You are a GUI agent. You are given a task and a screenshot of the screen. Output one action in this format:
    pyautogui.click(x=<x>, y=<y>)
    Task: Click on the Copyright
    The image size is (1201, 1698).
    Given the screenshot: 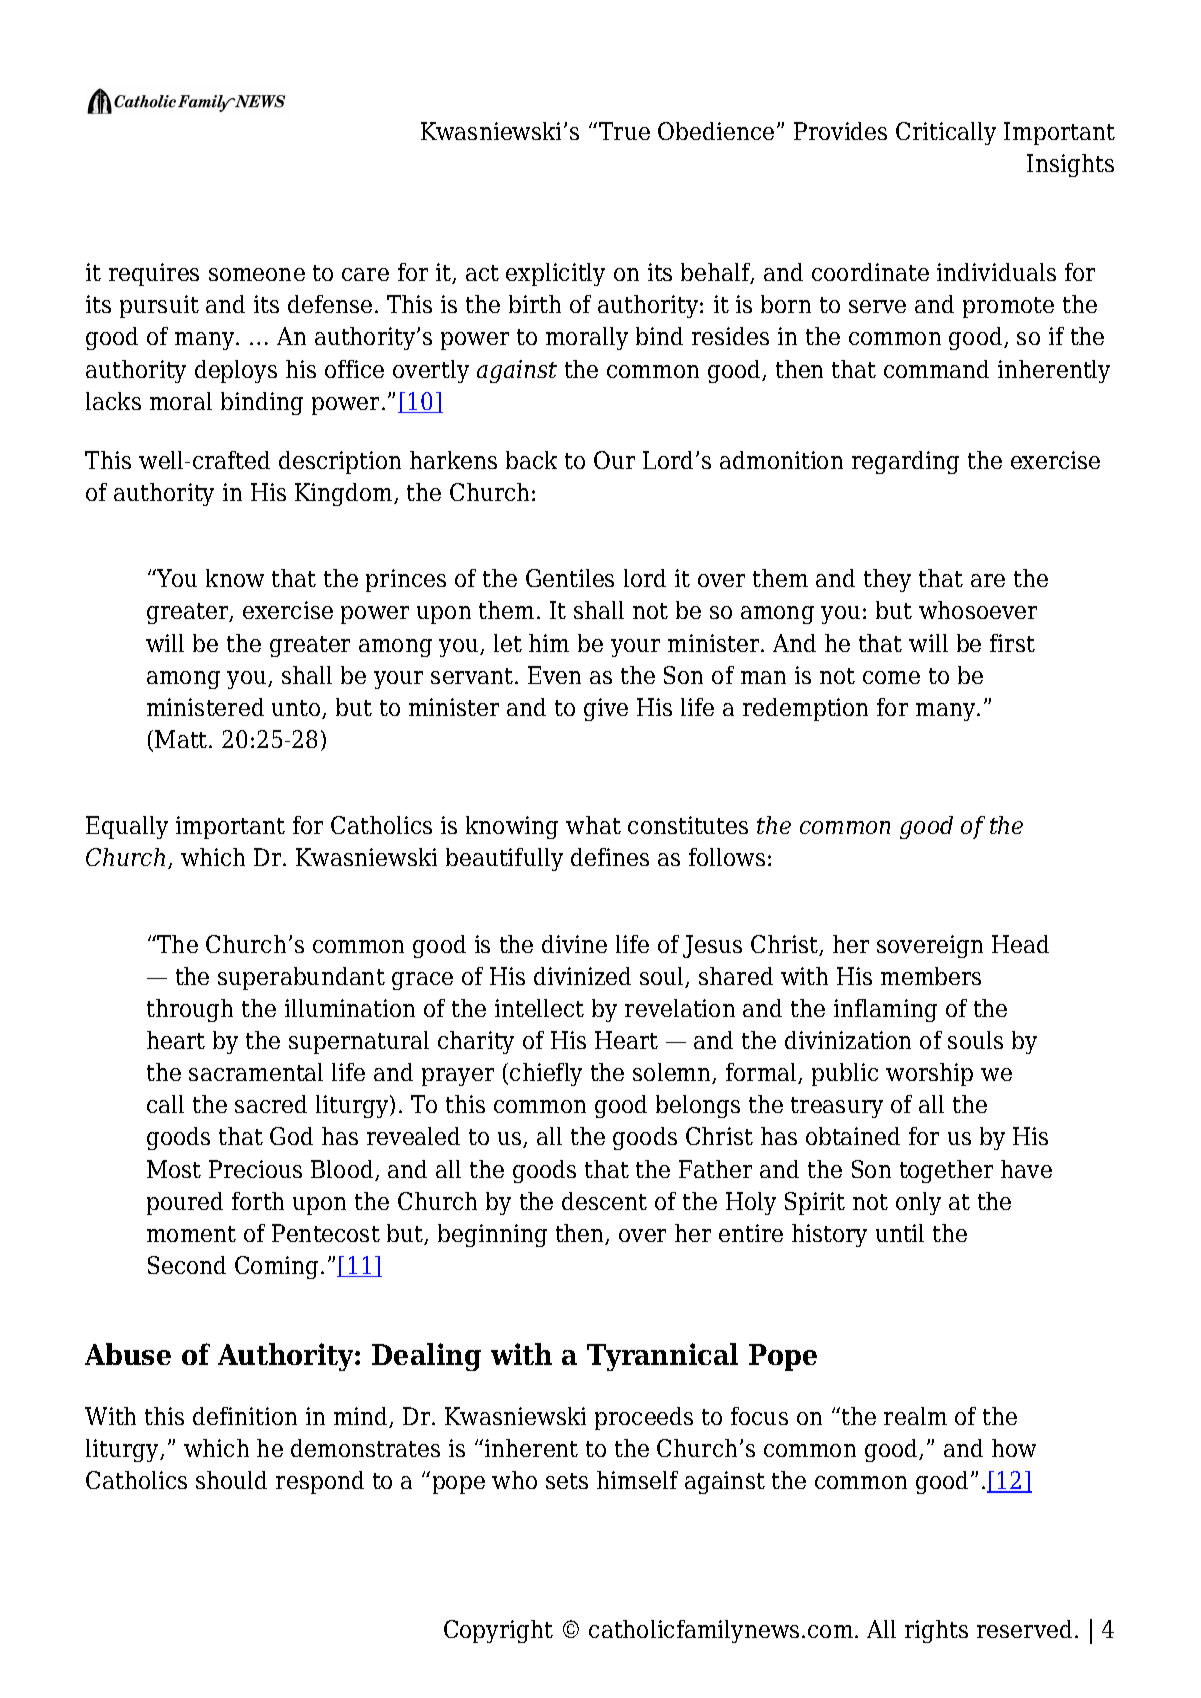 What is the action you would take?
    pyautogui.click(x=498, y=1631)
